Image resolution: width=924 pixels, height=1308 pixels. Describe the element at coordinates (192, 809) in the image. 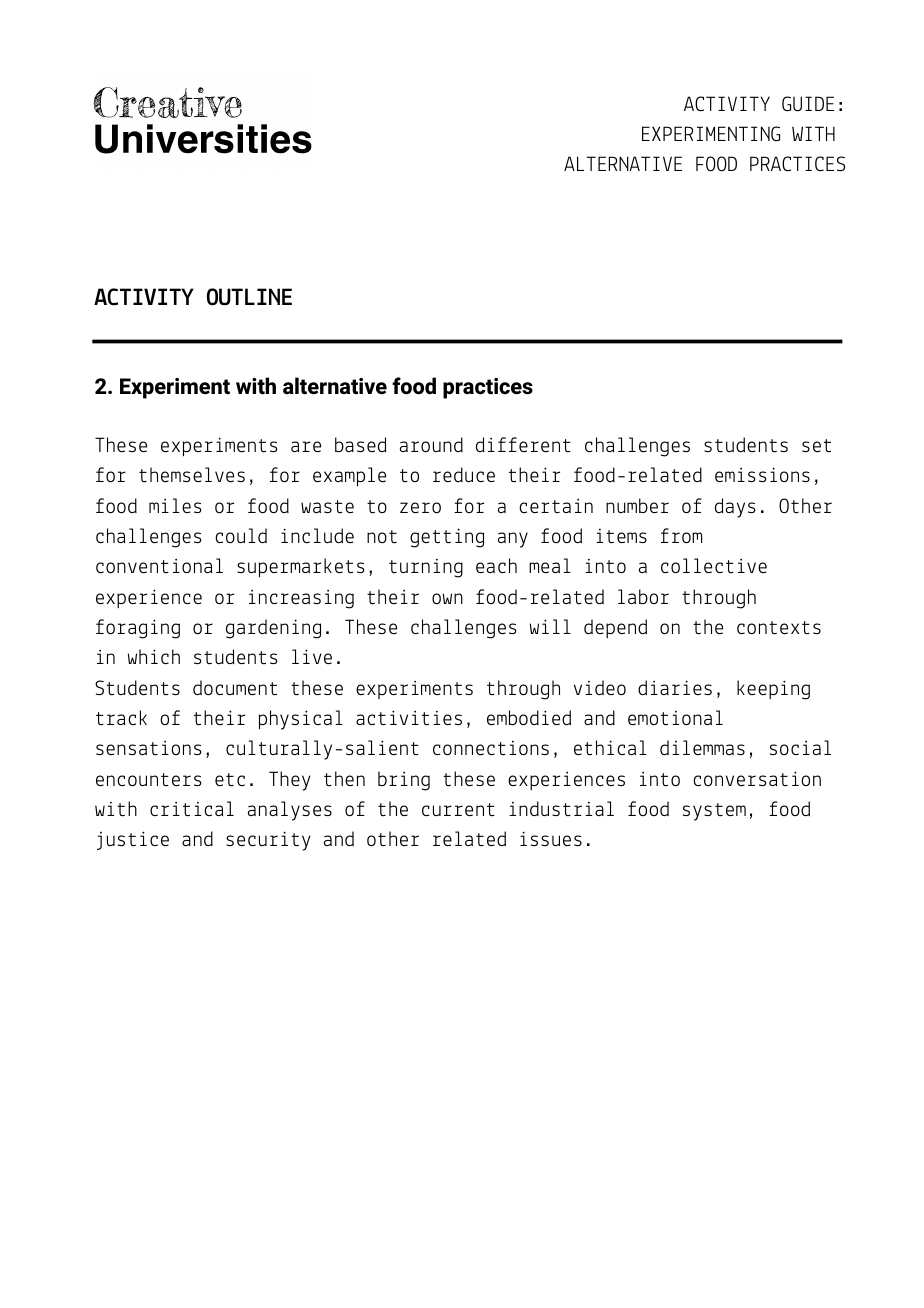

I see `critical` at that location.
